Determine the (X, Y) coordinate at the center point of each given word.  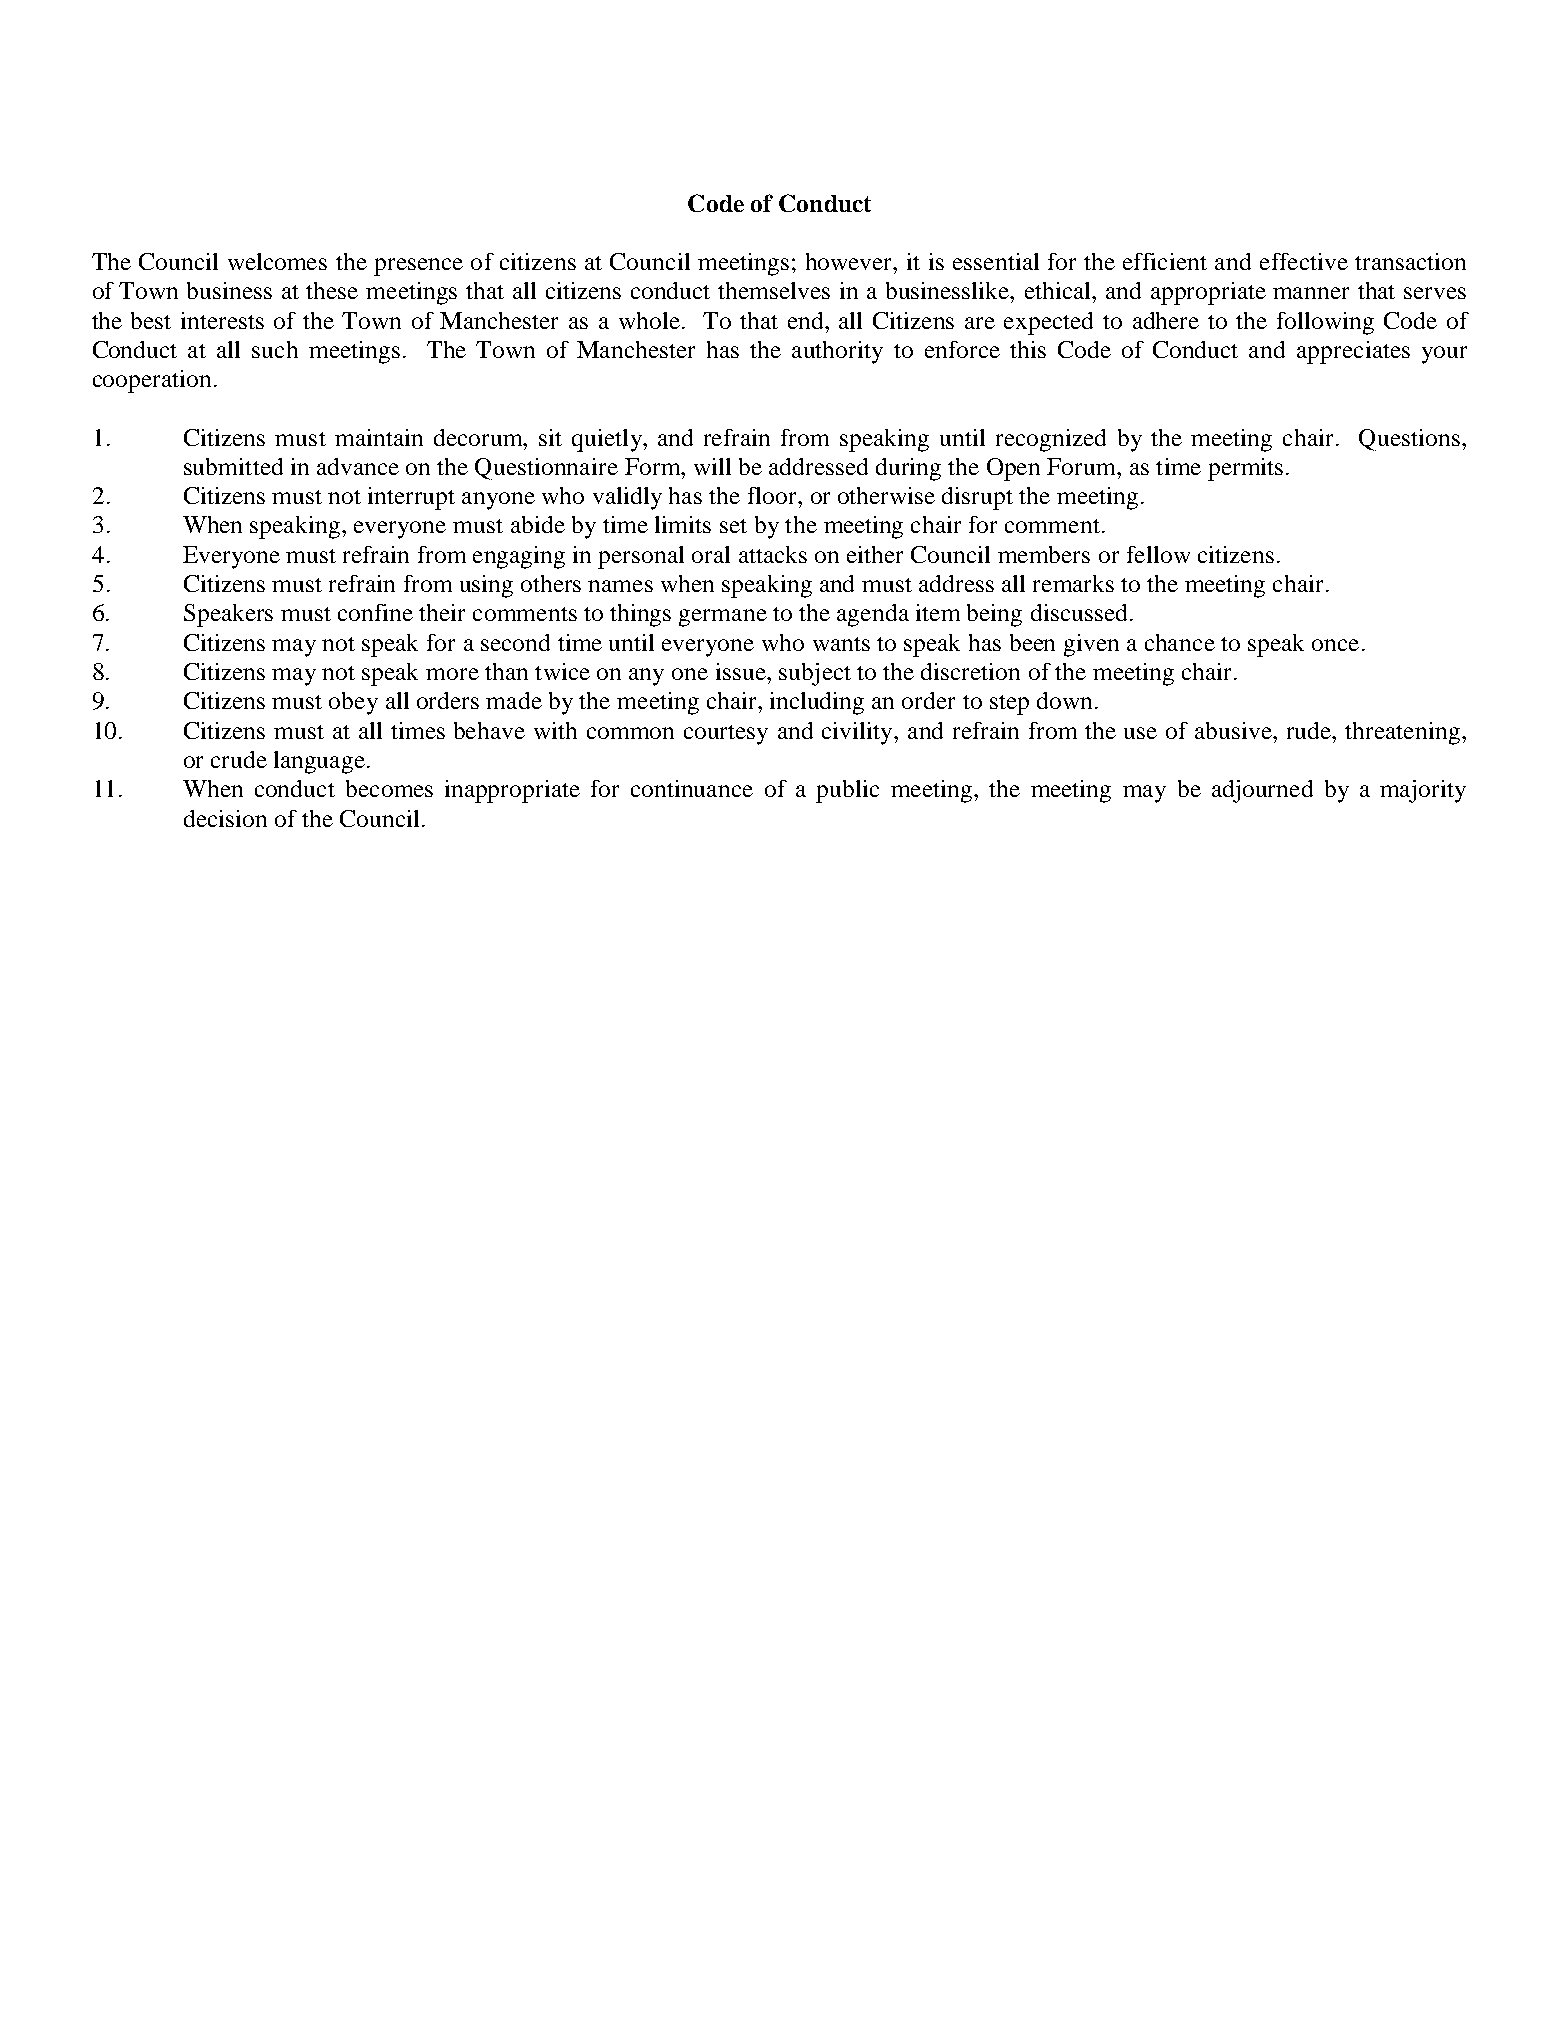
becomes (389, 788)
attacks (773, 554)
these (332, 290)
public (847, 791)
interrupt (411, 498)
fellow (1158, 554)
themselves (774, 290)
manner (1311, 293)
